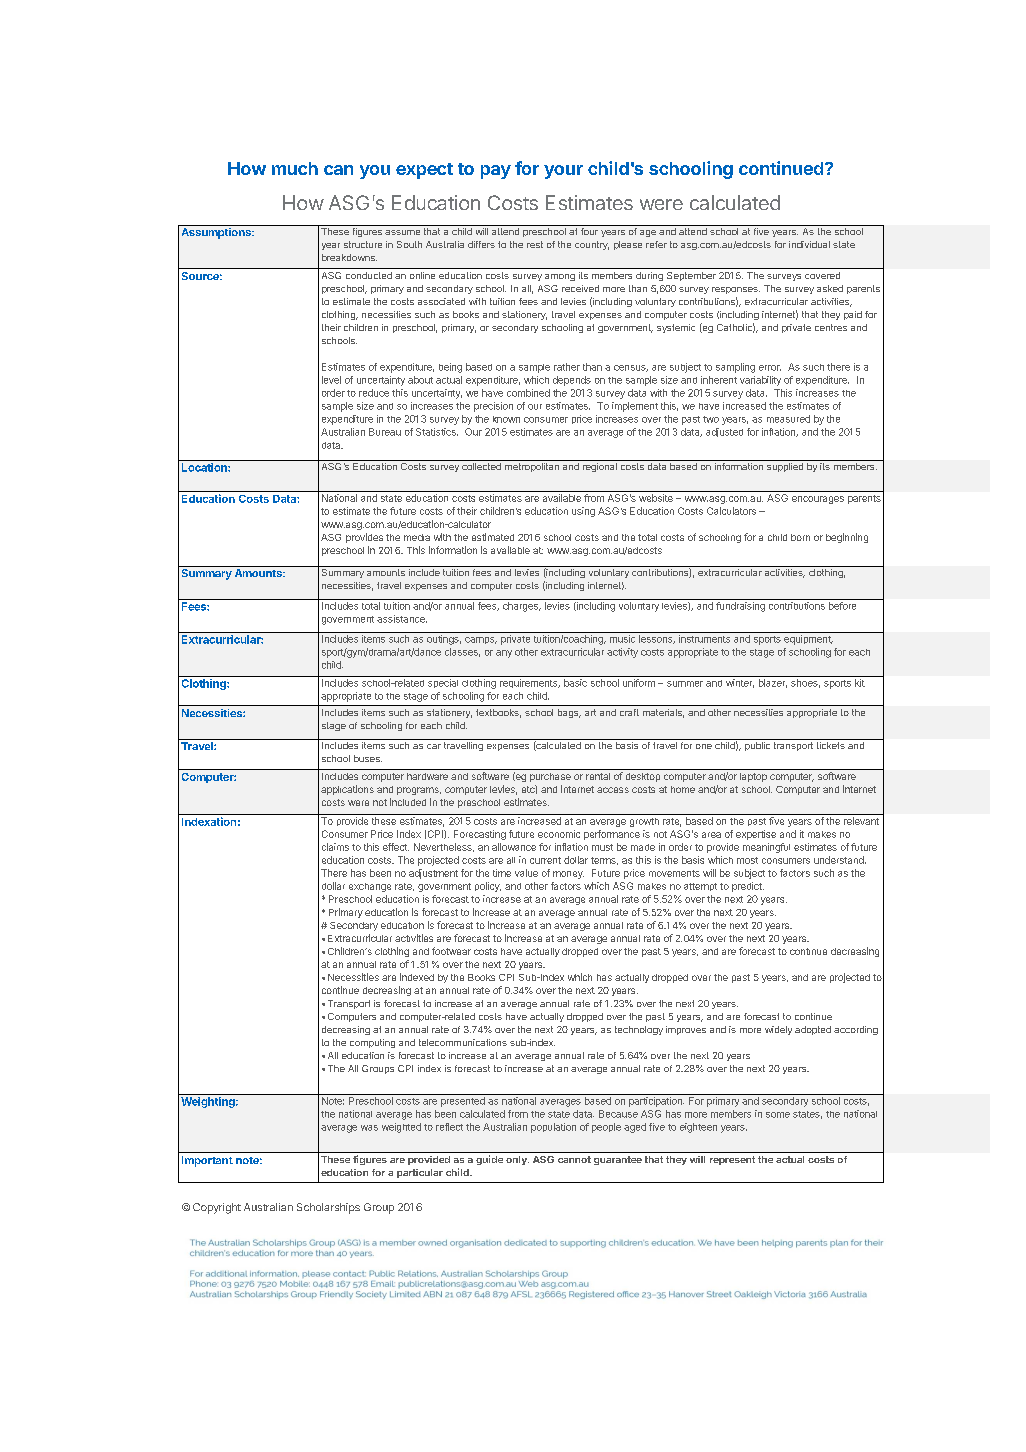 Image resolution: width=1026 pixels, height=1452 pixels. I want to click on much, so click(295, 168).
